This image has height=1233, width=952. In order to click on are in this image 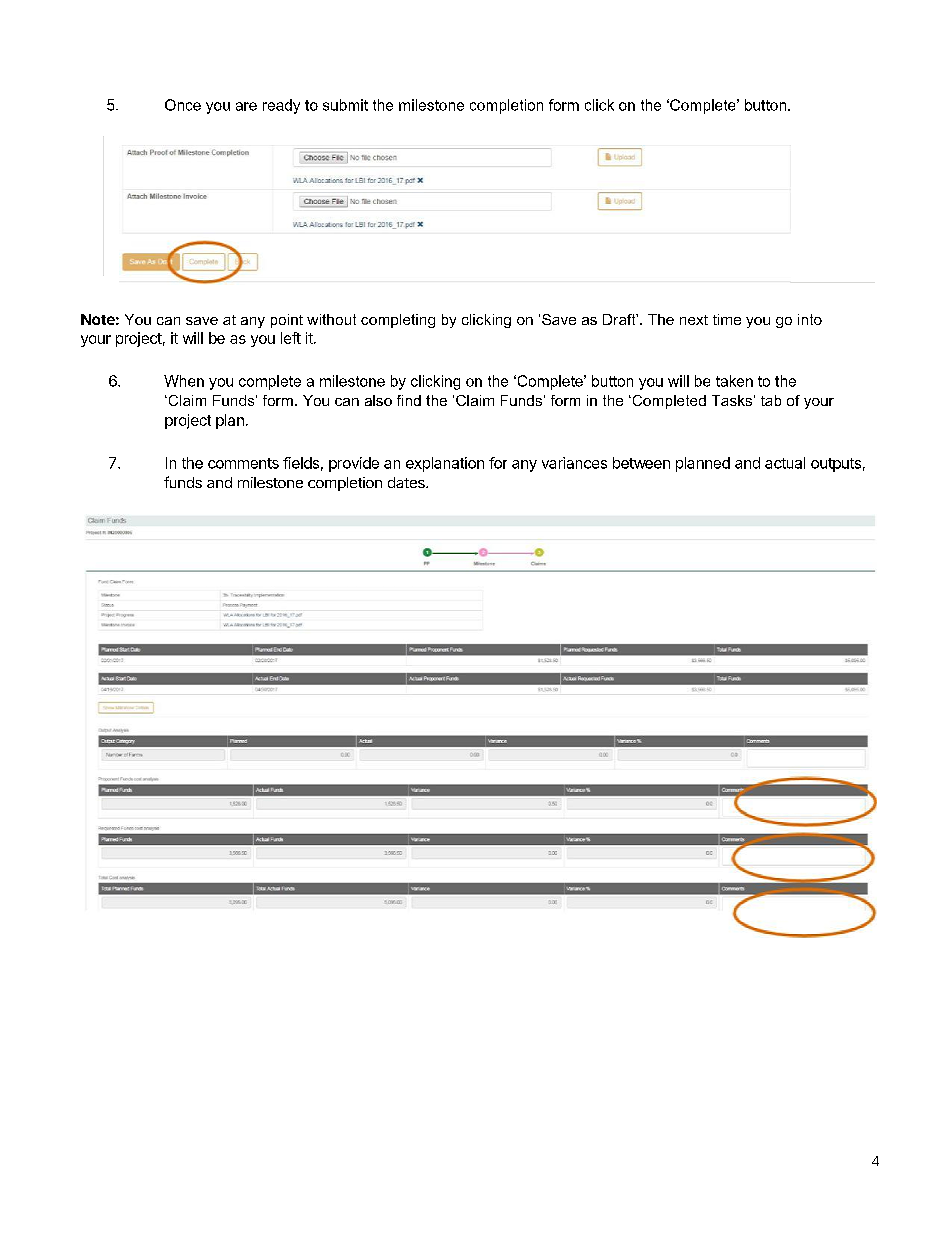, I will do `click(246, 106)`.
